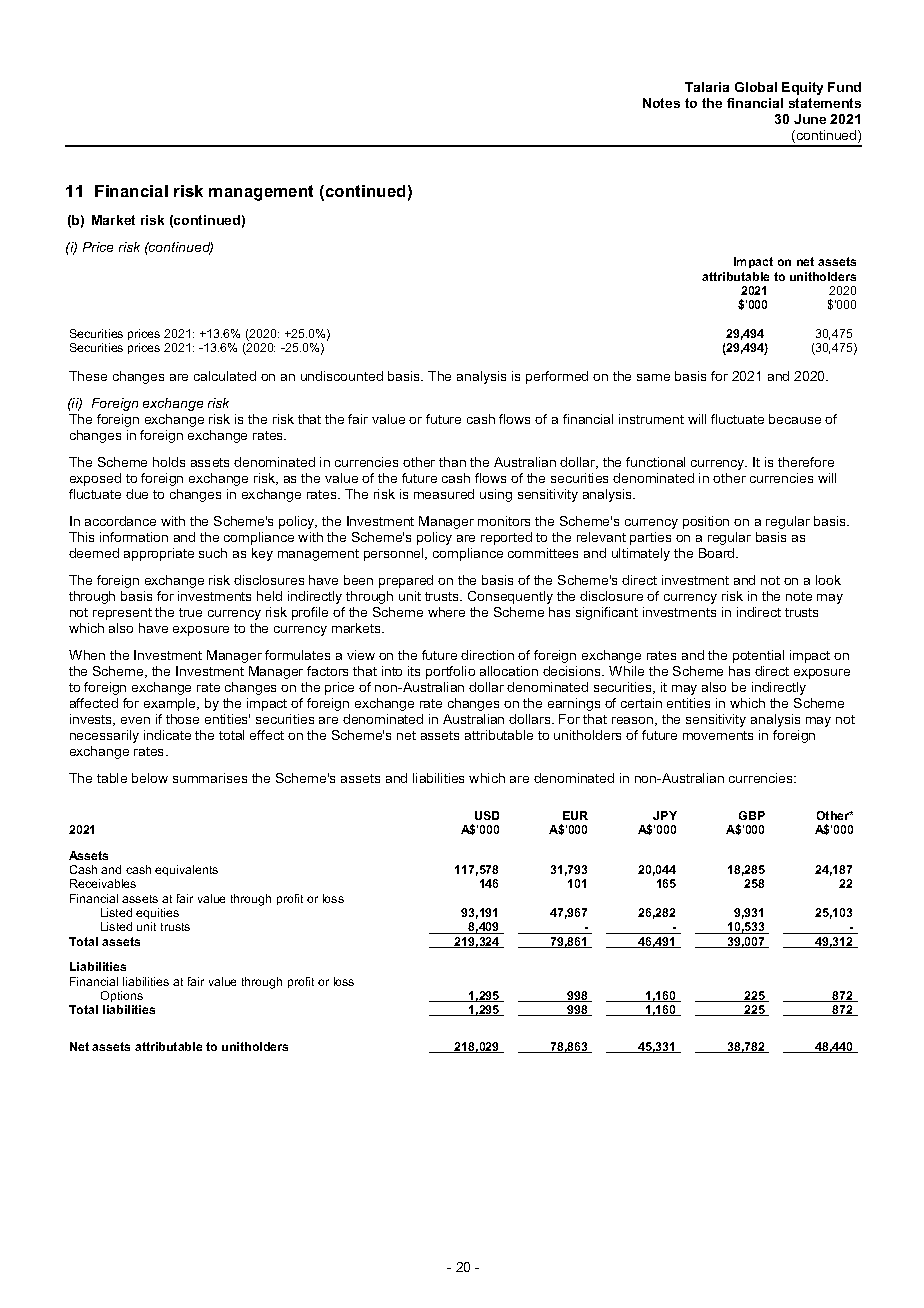 The height and width of the image is (1308, 924). I want to click on performed, so click(557, 377).
